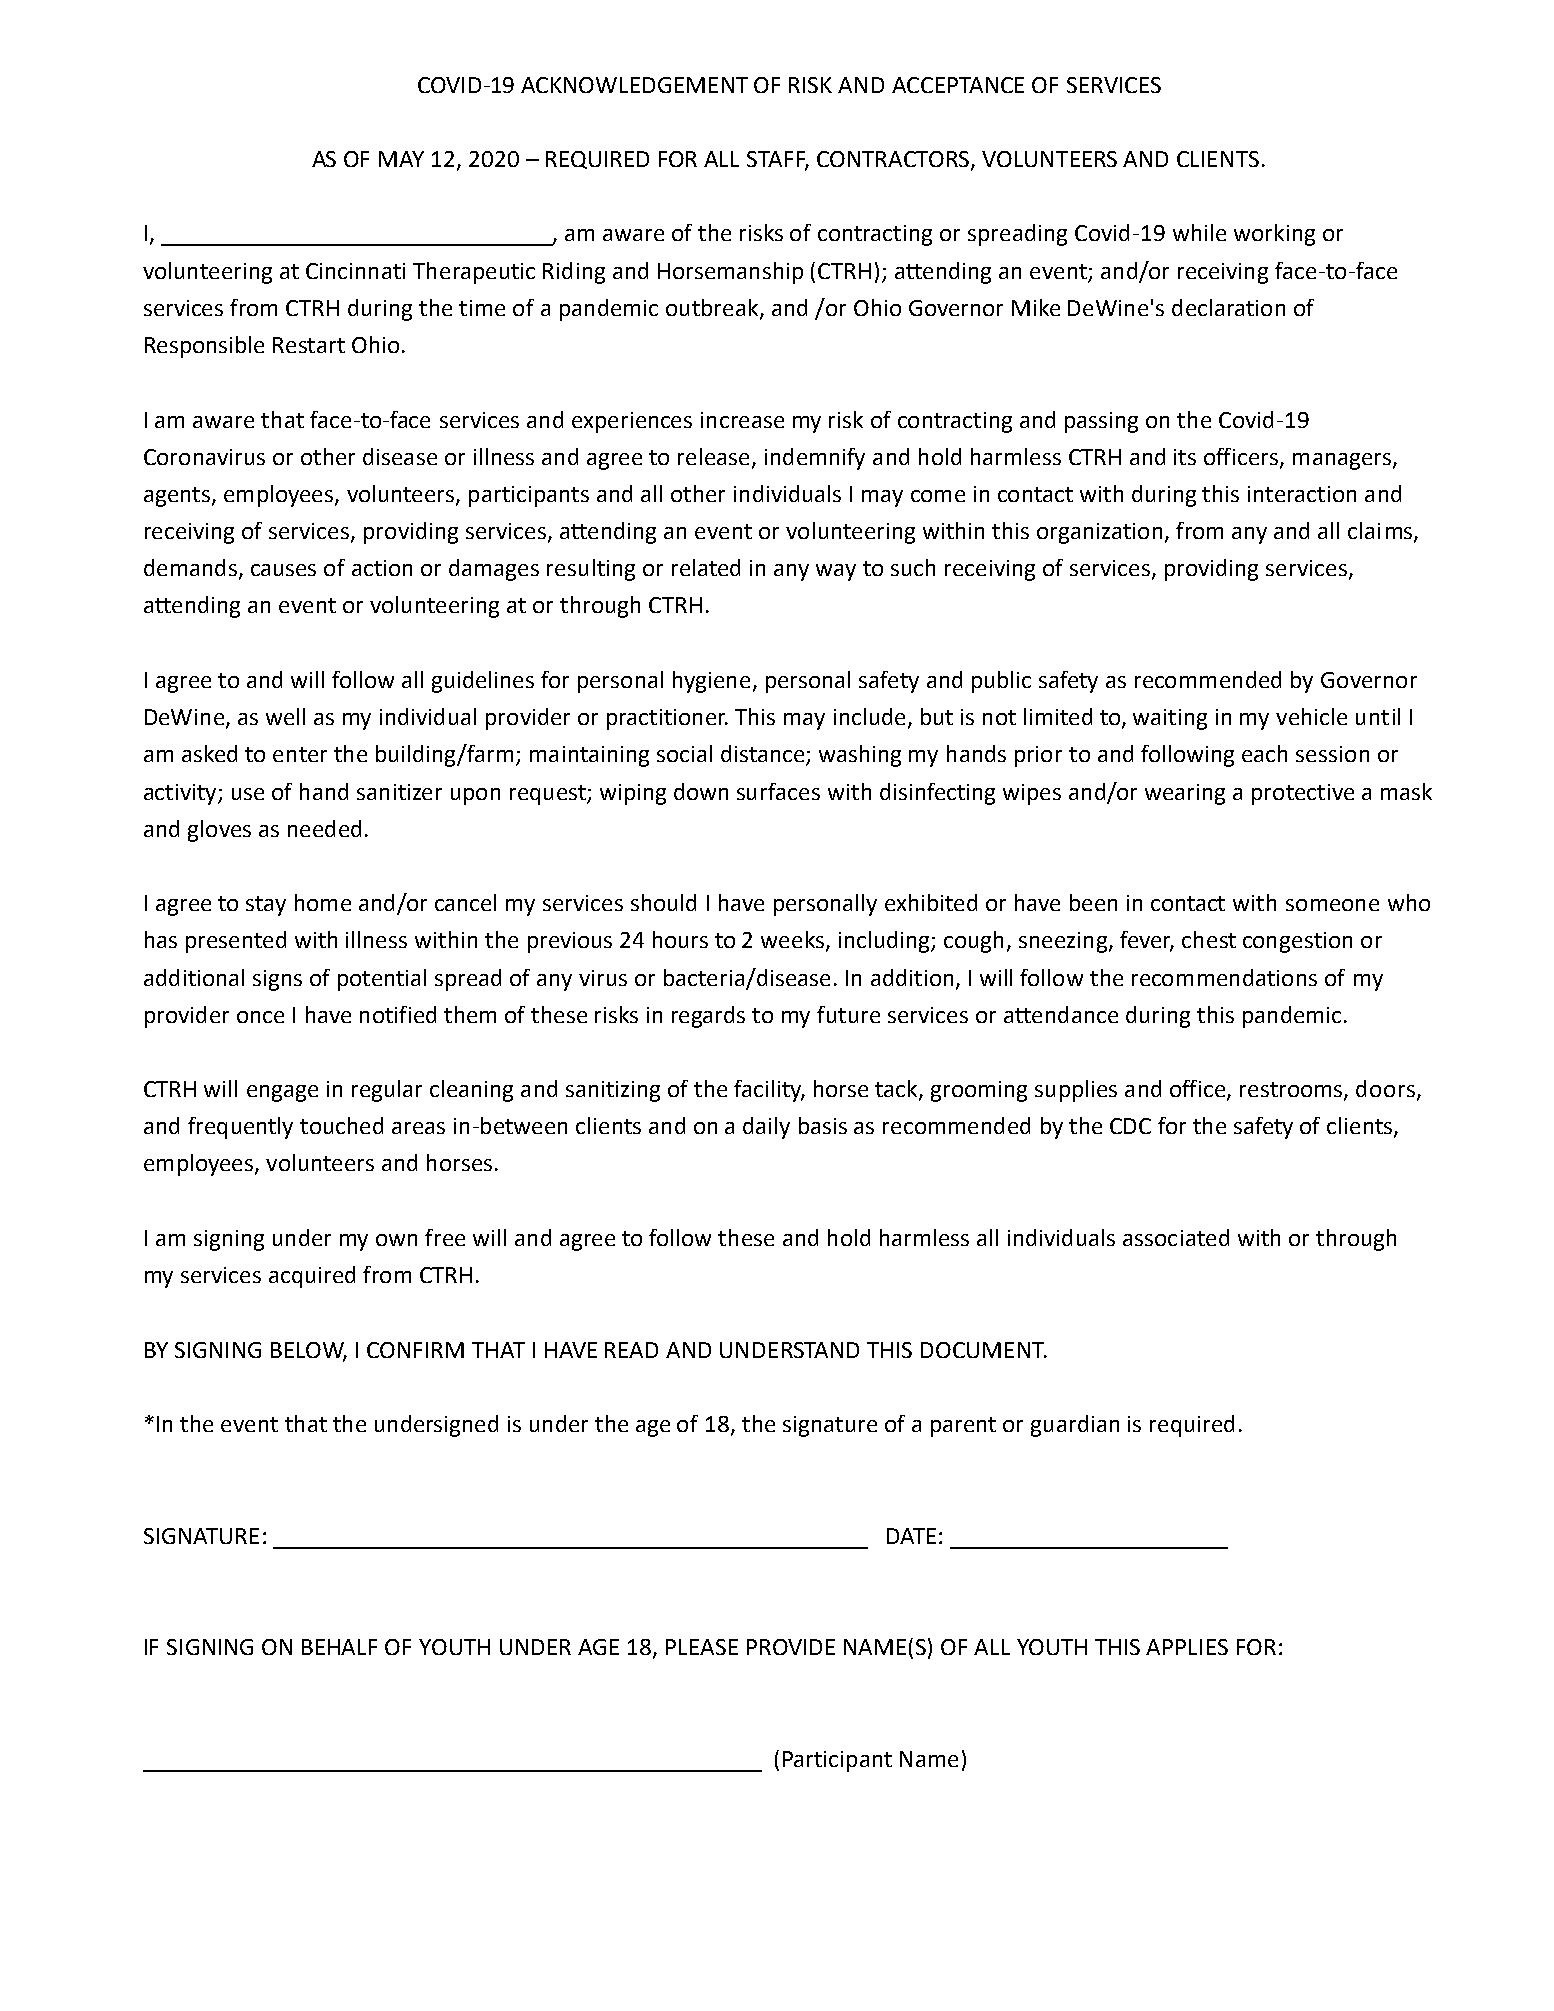  What do you see at coordinates (323, 902) in the screenshot?
I see `home` at bounding box center [323, 902].
